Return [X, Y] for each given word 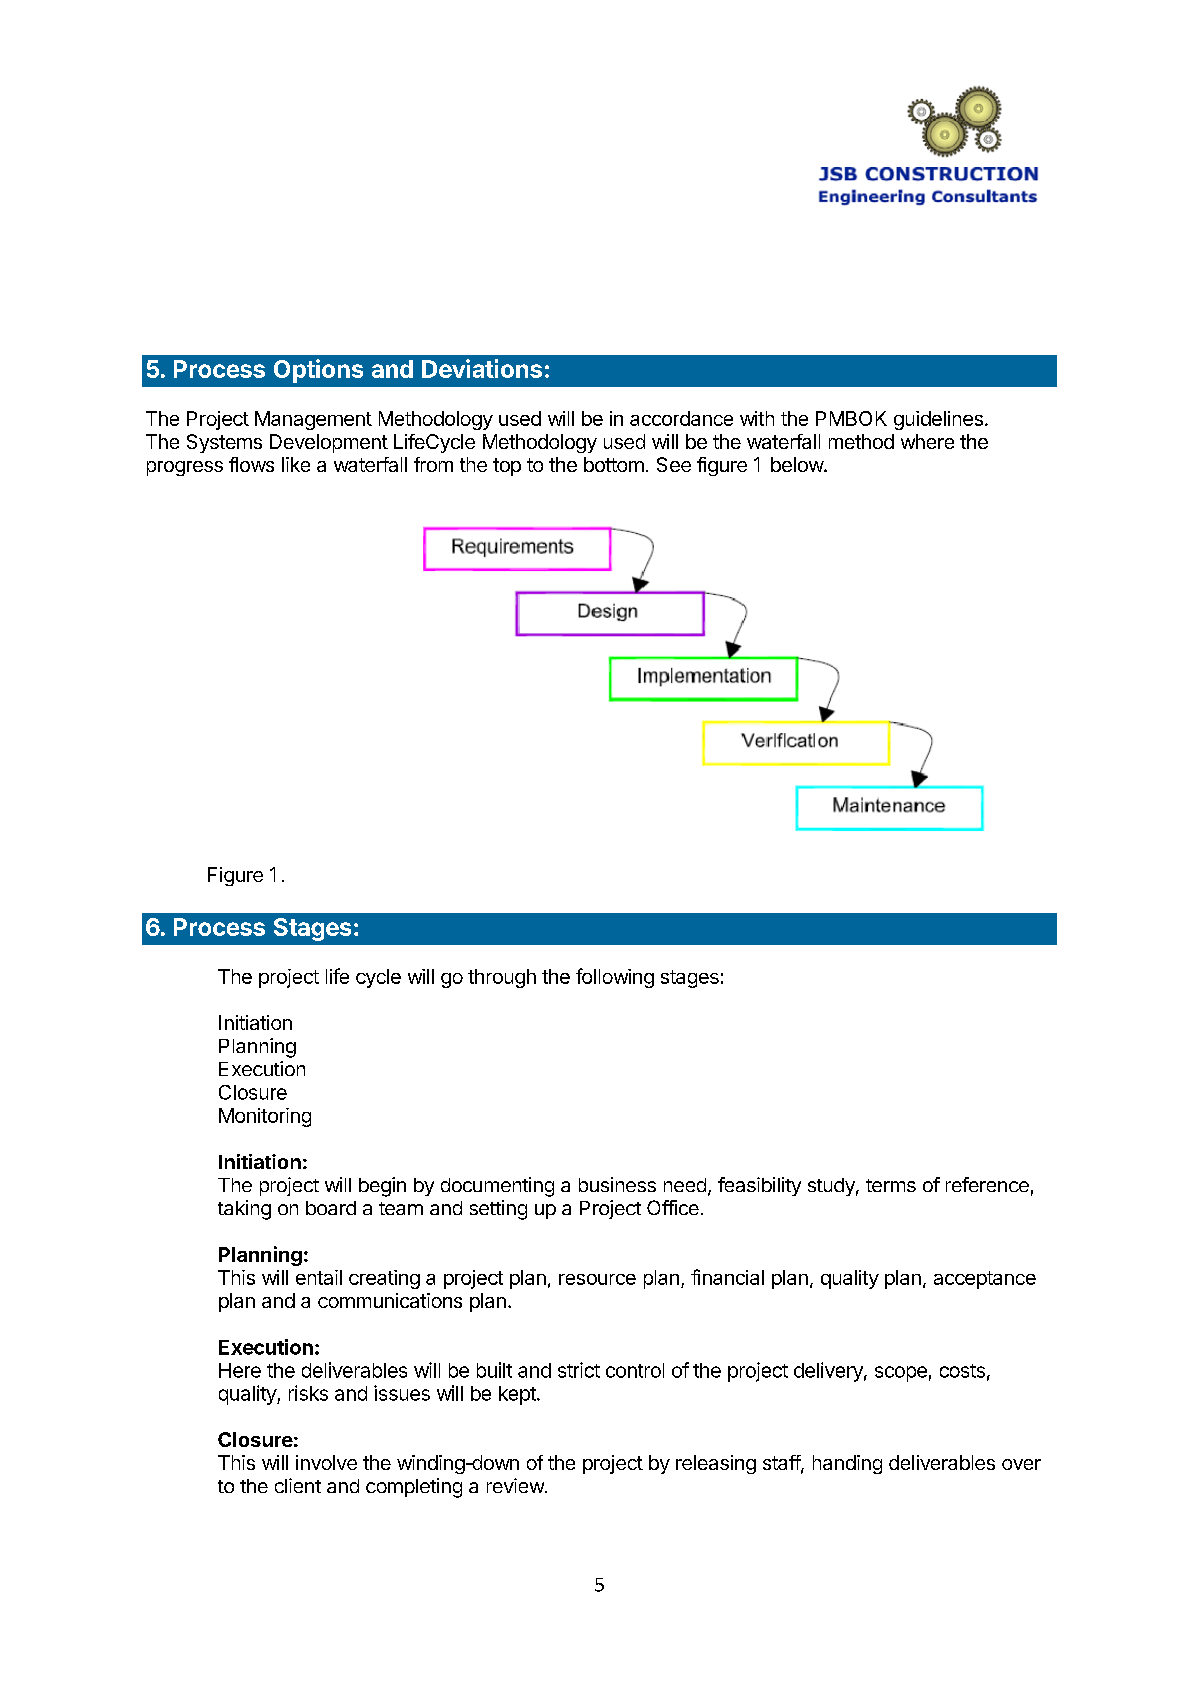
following [615, 978]
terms [891, 1185]
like [296, 464]
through [502, 978]
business [617, 1184]
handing [847, 1464]
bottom [614, 464]
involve [326, 1462]
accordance [681, 418]
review [516, 1485]
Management [313, 420]
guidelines [938, 420]
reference [987, 1184]
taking [244, 1210]
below [798, 464]
